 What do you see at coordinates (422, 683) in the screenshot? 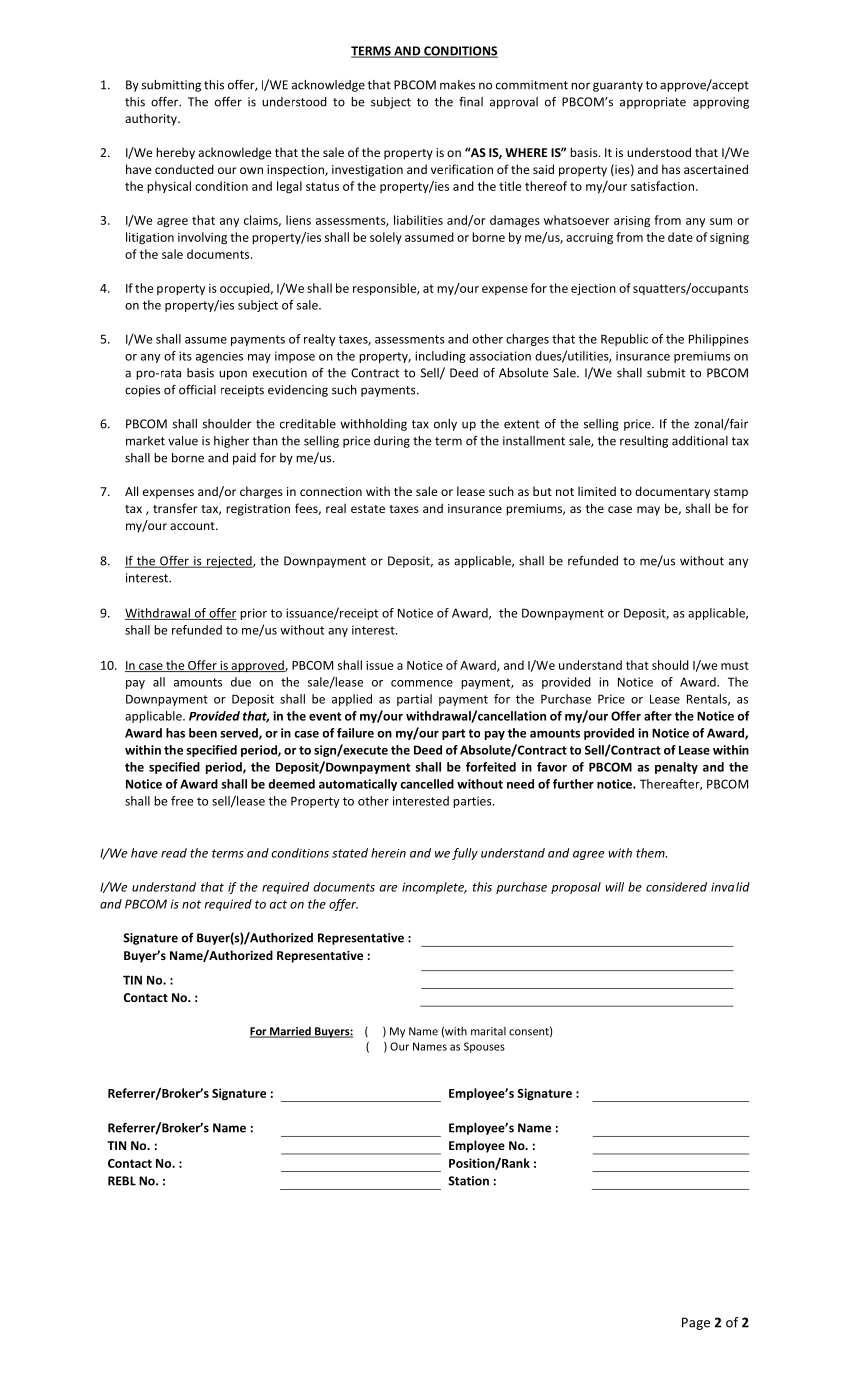
I see `commence` at bounding box center [422, 683].
